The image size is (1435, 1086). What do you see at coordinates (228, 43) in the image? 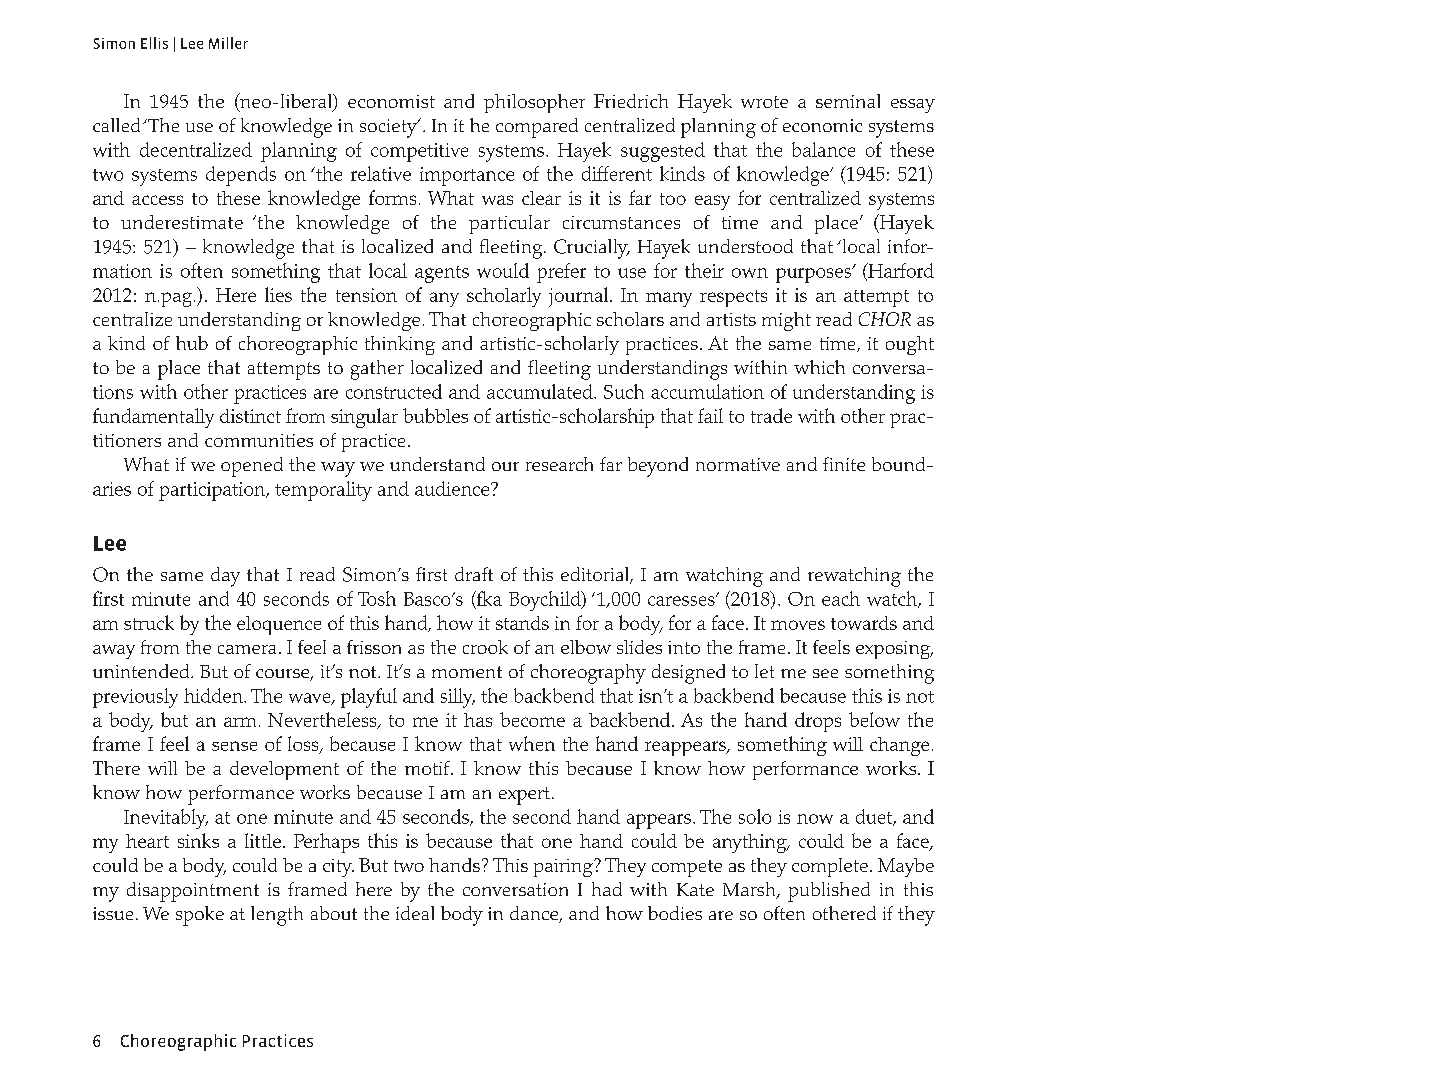
I see `Miller` at bounding box center [228, 43].
